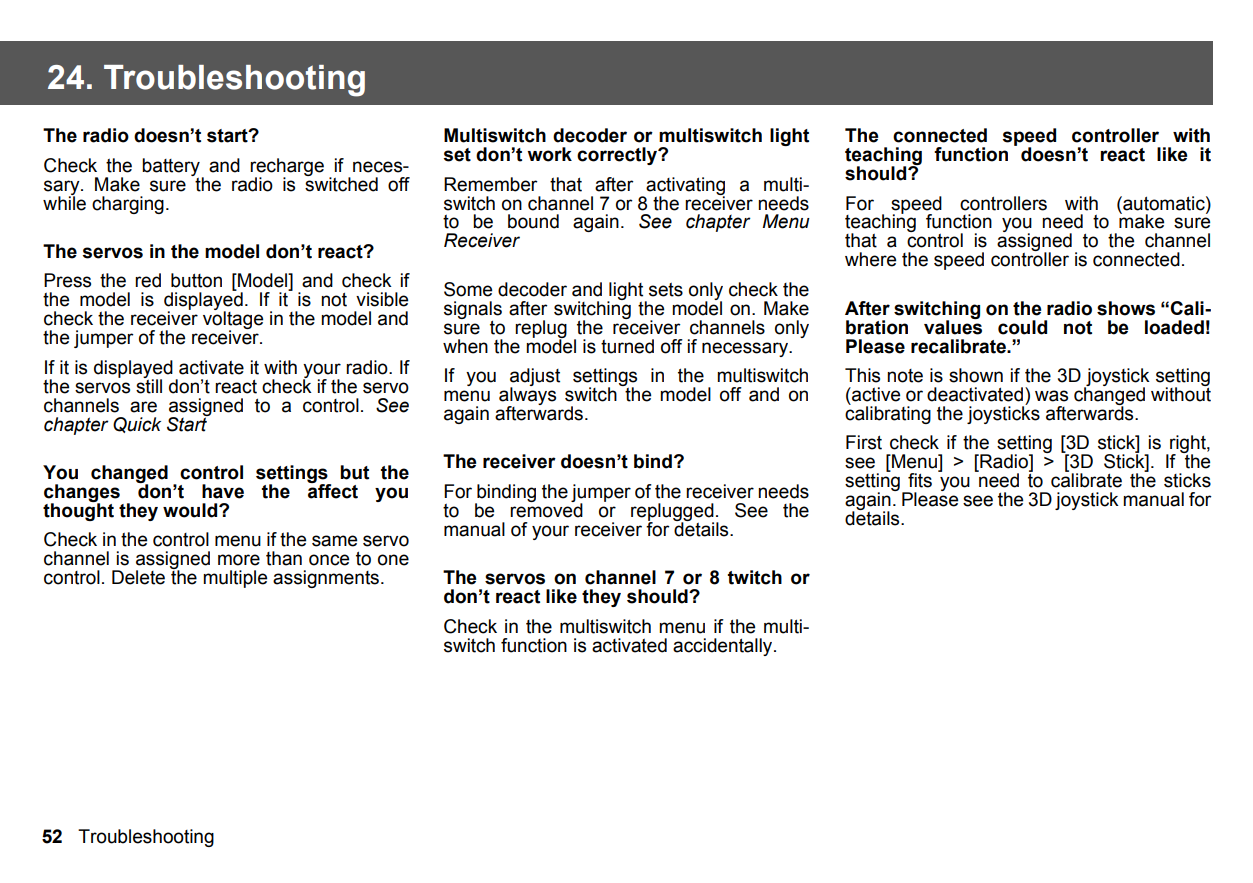 Image resolution: width=1253 pixels, height=883 pixels. What do you see at coordinates (527, 396) in the screenshot?
I see `always` at bounding box center [527, 396].
